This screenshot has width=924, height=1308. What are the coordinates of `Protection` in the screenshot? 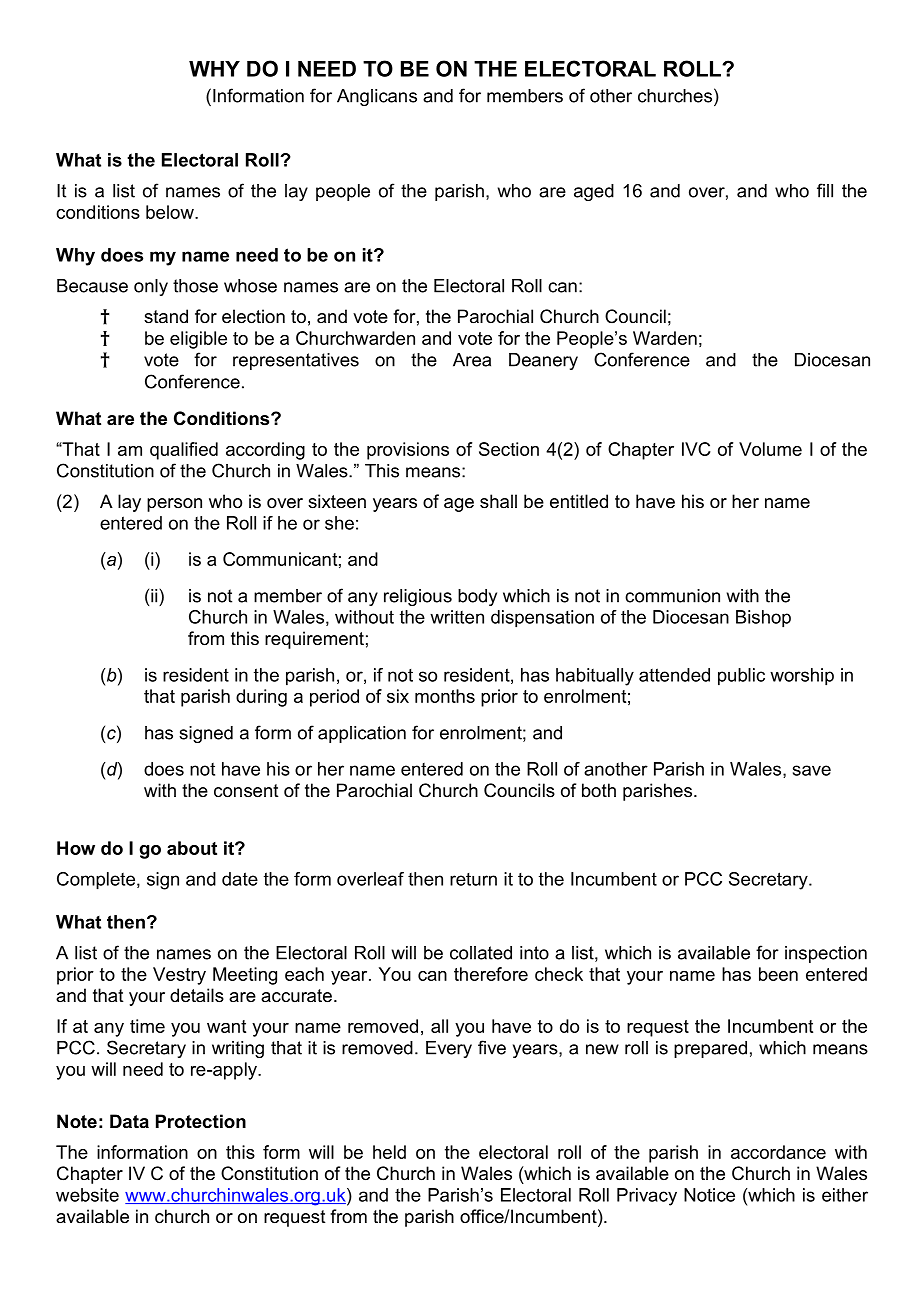 It's located at (201, 1121).
